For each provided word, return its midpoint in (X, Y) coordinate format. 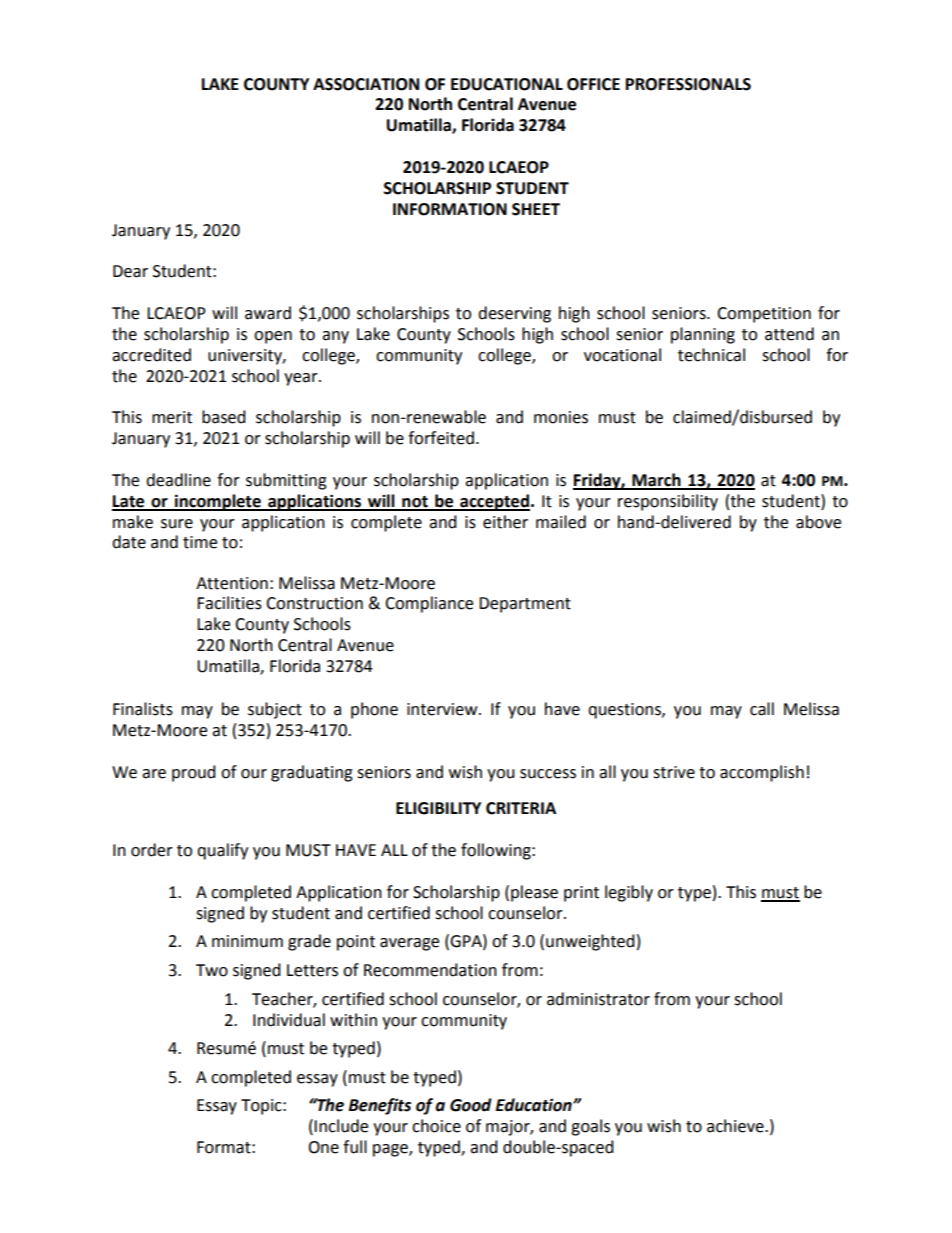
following (497, 851)
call (762, 709)
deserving (514, 314)
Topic (262, 1107)
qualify (222, 851)
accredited (151, 355)
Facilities (229, 603)
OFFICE (593, 84)
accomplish (762, 773)
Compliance (429, 604)
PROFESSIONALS (688, 84)
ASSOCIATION (366, 84)
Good (471, 1105)
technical (711, 355)
